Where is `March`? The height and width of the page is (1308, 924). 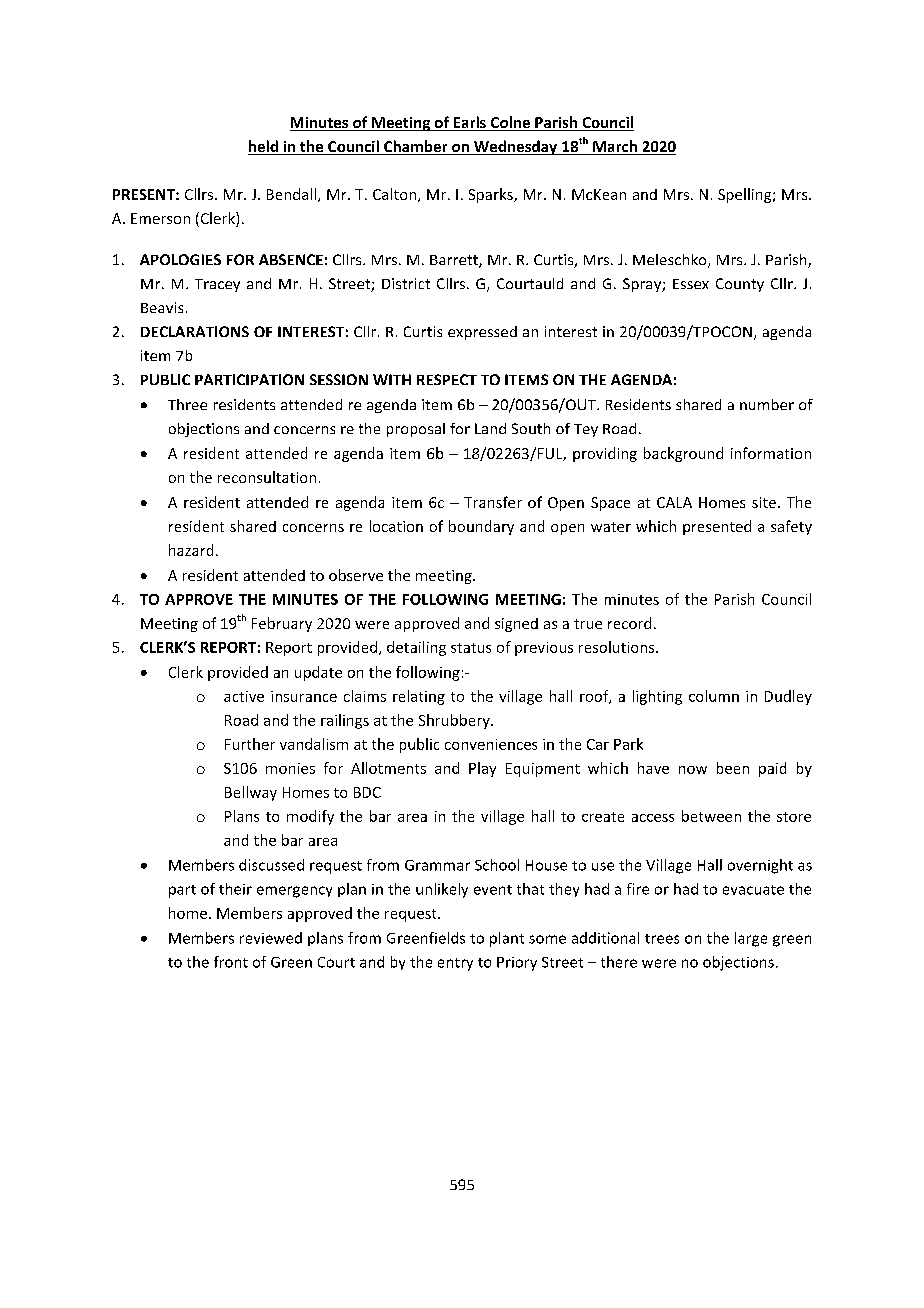 March is located at coordinates (615, 147).
